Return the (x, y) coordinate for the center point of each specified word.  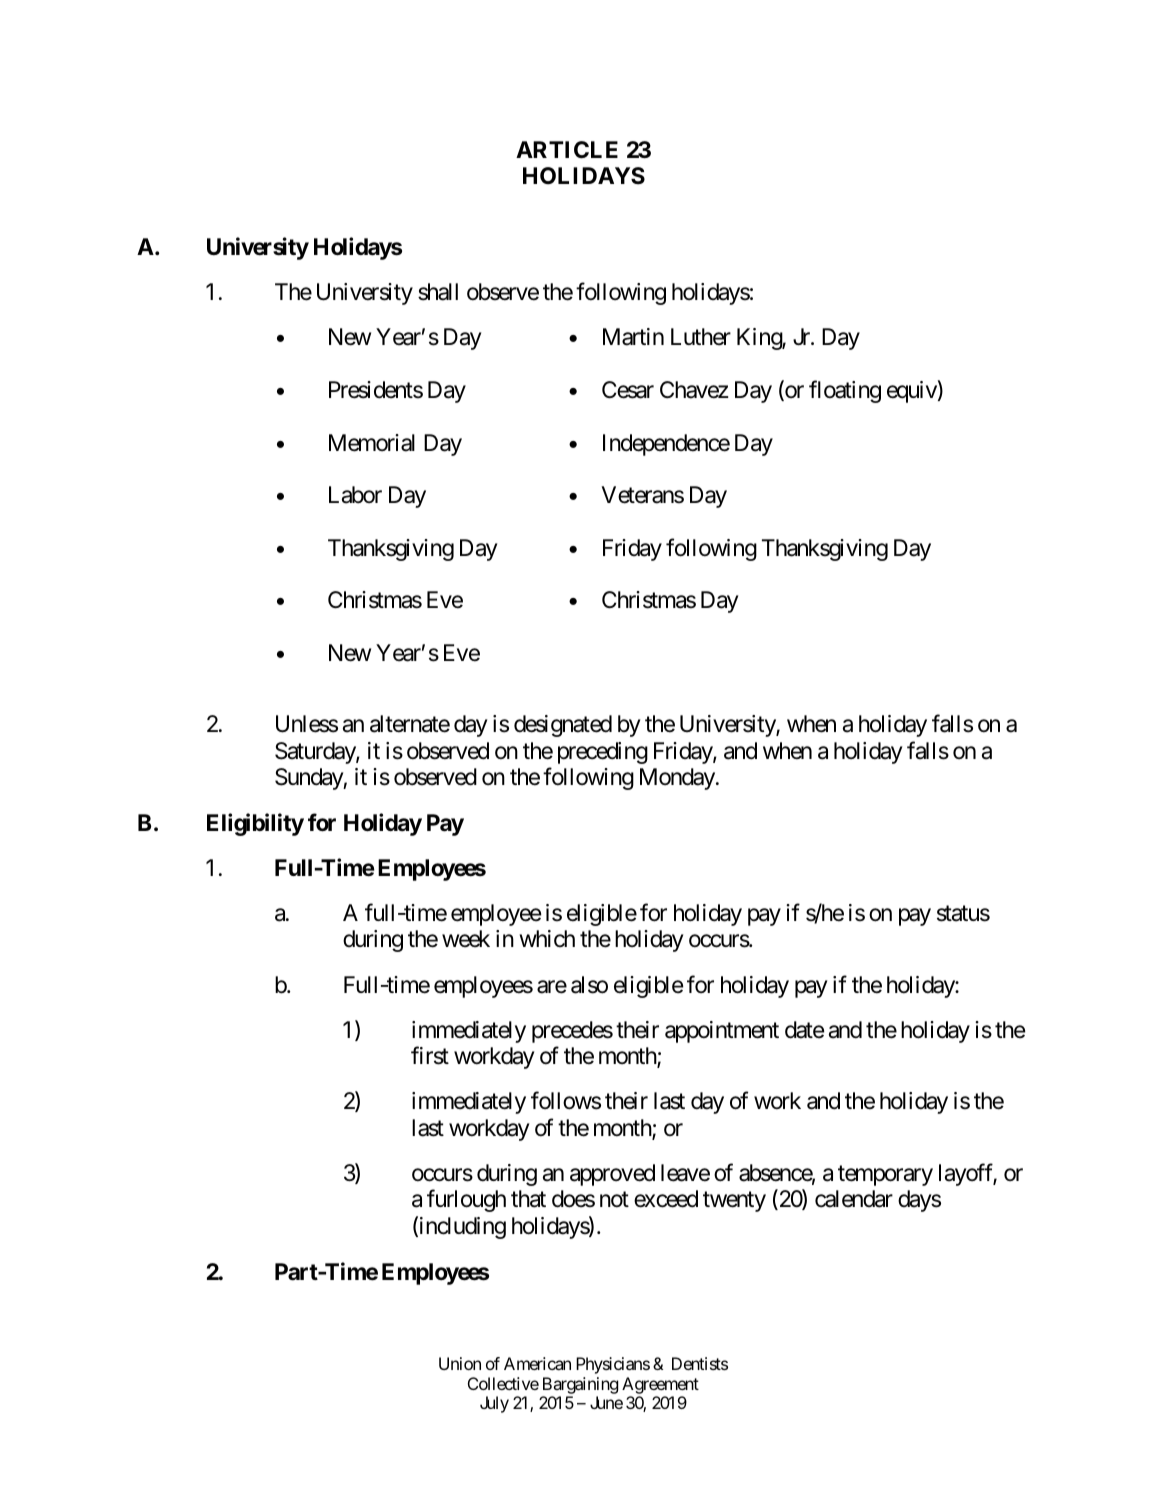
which (547, 939)
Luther (701, 337)
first (430, 1056)
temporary (885, 1176)
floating (845, 391)
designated (563, 726)
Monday (677, 779)
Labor (355, 495)
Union (460, 1363)
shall (438, 292)
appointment (722, 1032)
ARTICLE (567, 149)
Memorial (372, 443)
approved (612, 1175)
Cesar (628, 390)
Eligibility (255, 824)
